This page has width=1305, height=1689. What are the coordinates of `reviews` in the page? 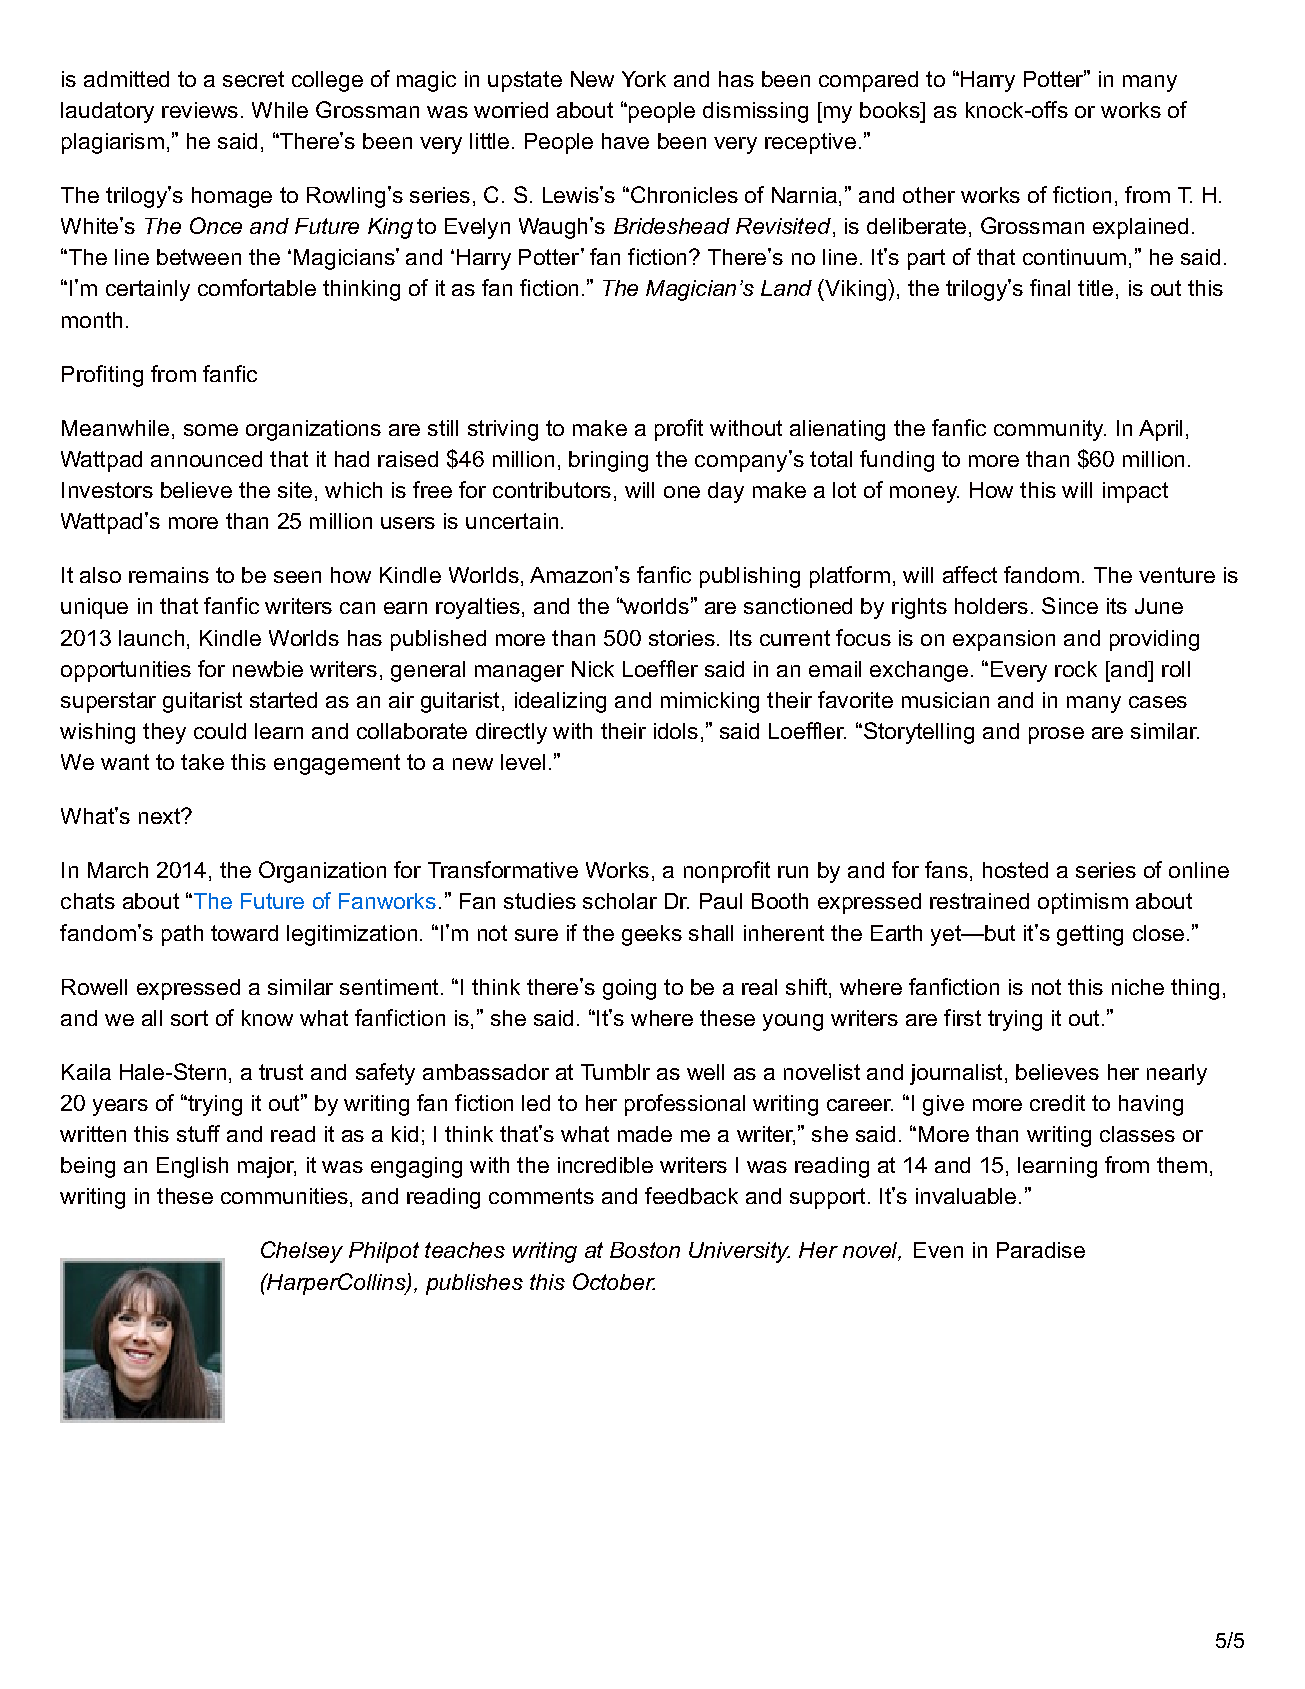 It's located at (200, 110).
